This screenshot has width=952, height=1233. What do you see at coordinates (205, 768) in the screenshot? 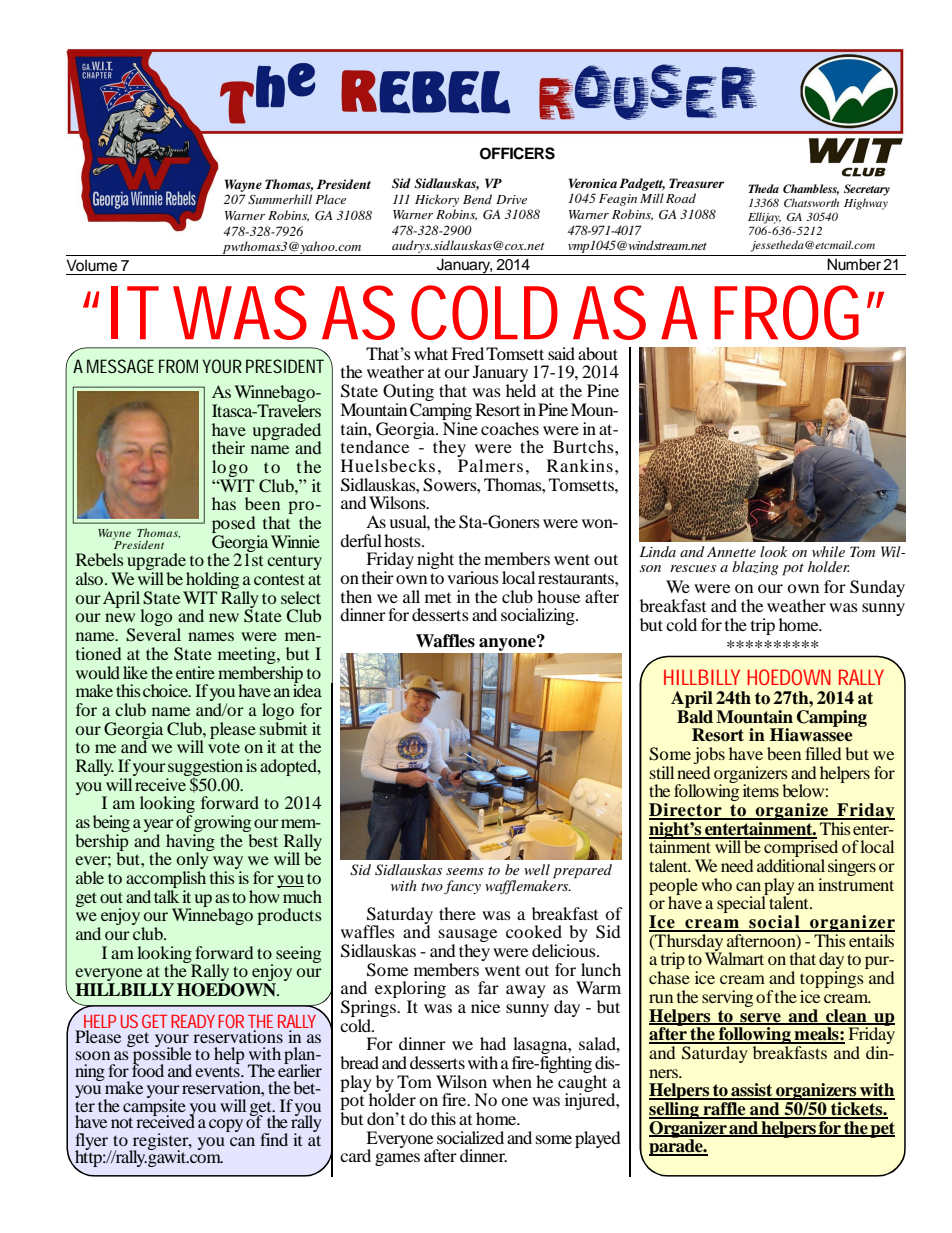
I see `suggestion` at bounding box center [205, 768].
